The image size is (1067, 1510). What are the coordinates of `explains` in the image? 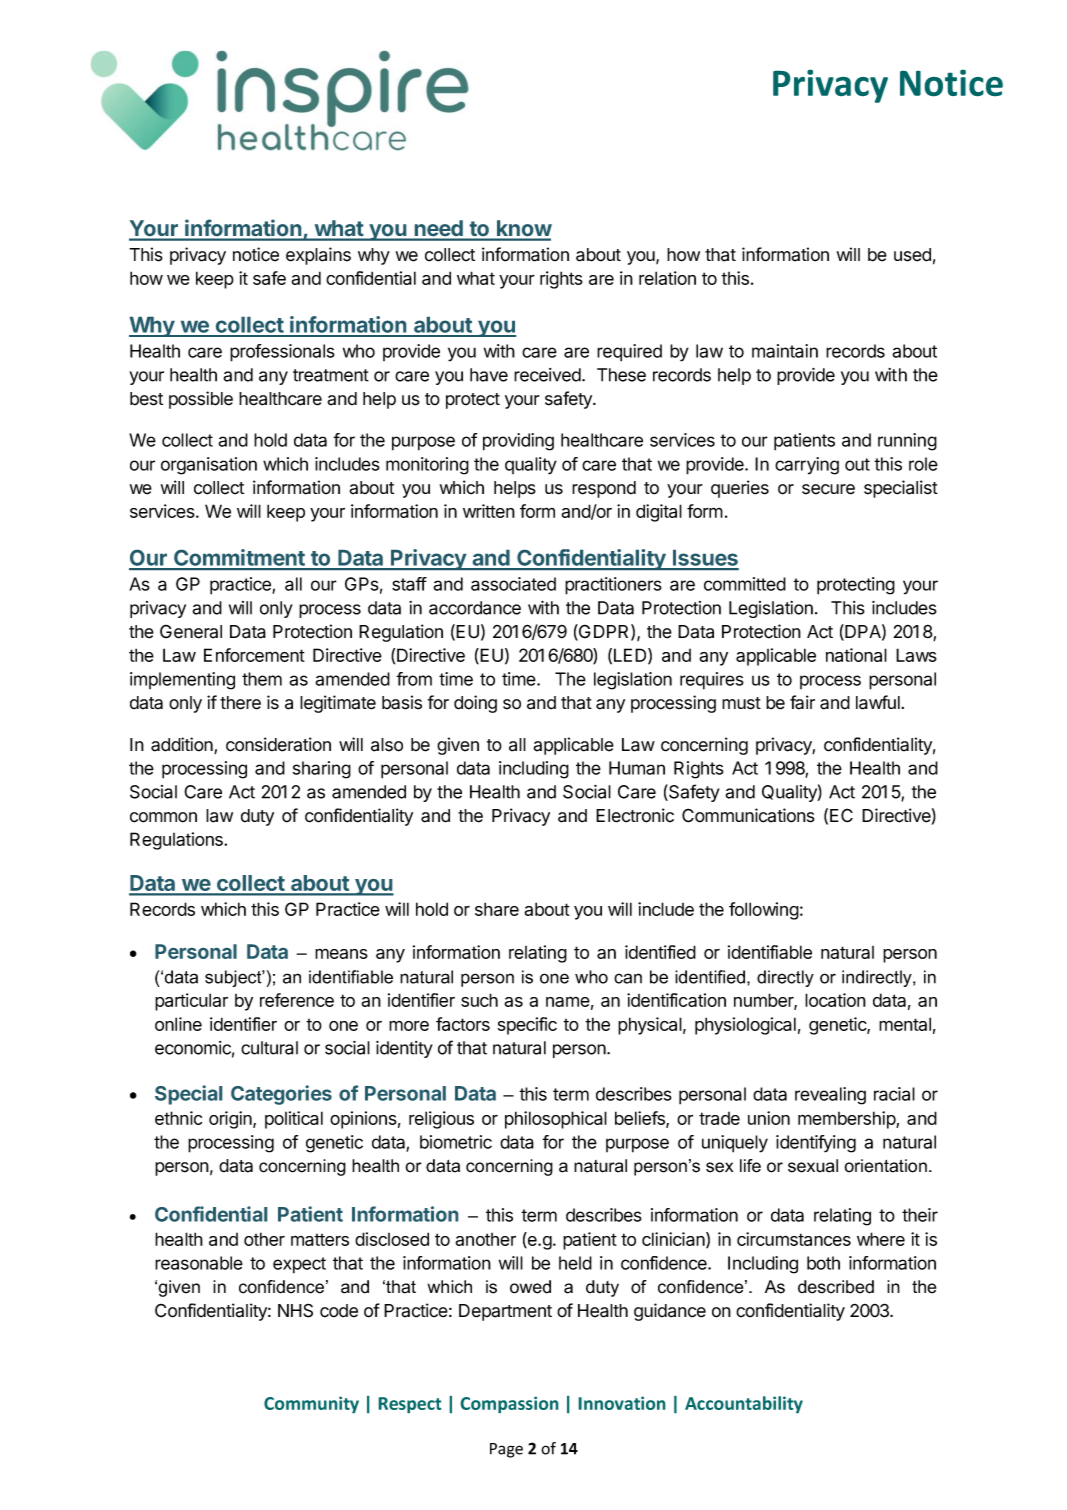 It's located at (318, 256).
